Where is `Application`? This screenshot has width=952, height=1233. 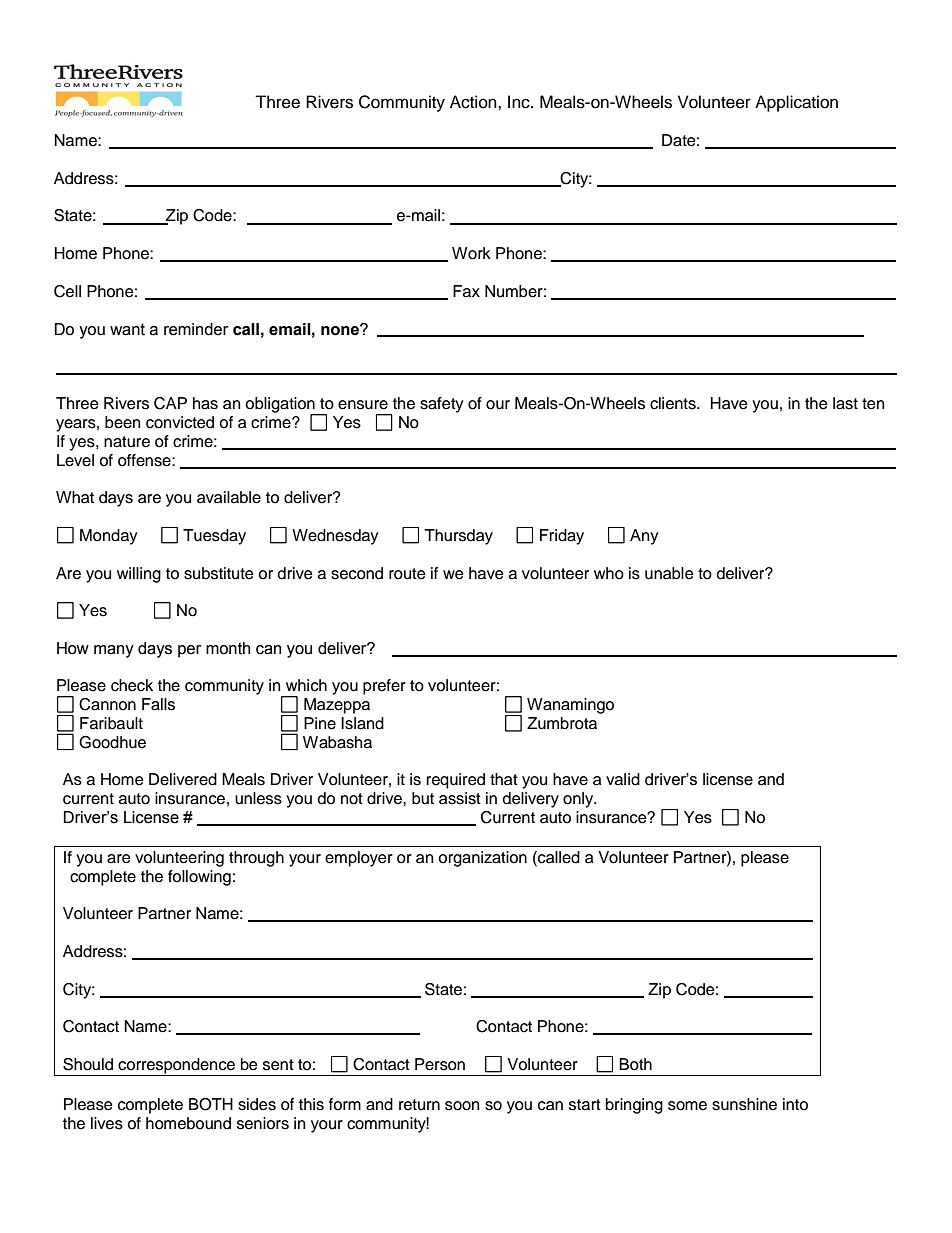 Application is located at coordinates (796, 103).
